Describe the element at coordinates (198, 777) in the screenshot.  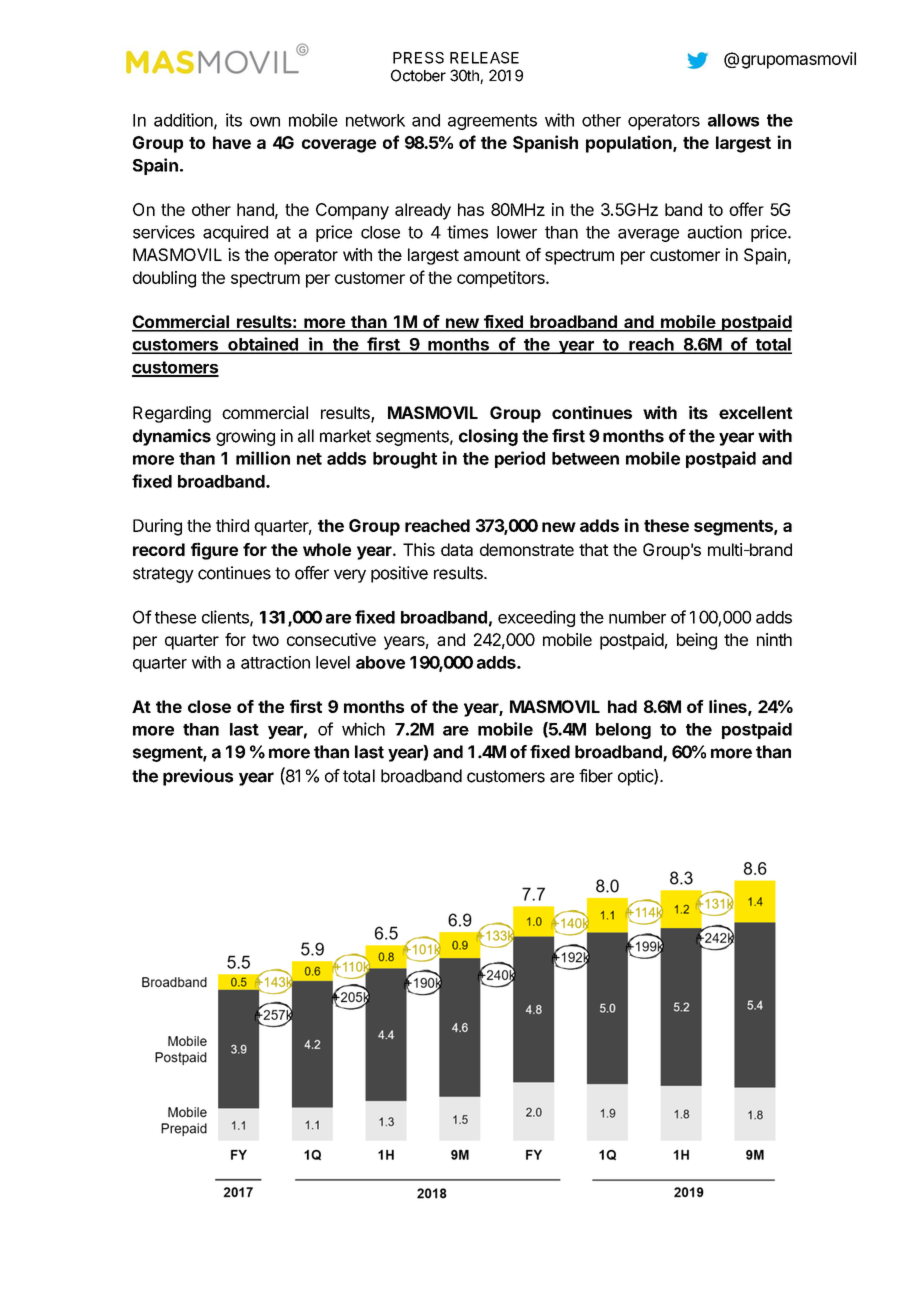
I see `previous` at that location.
